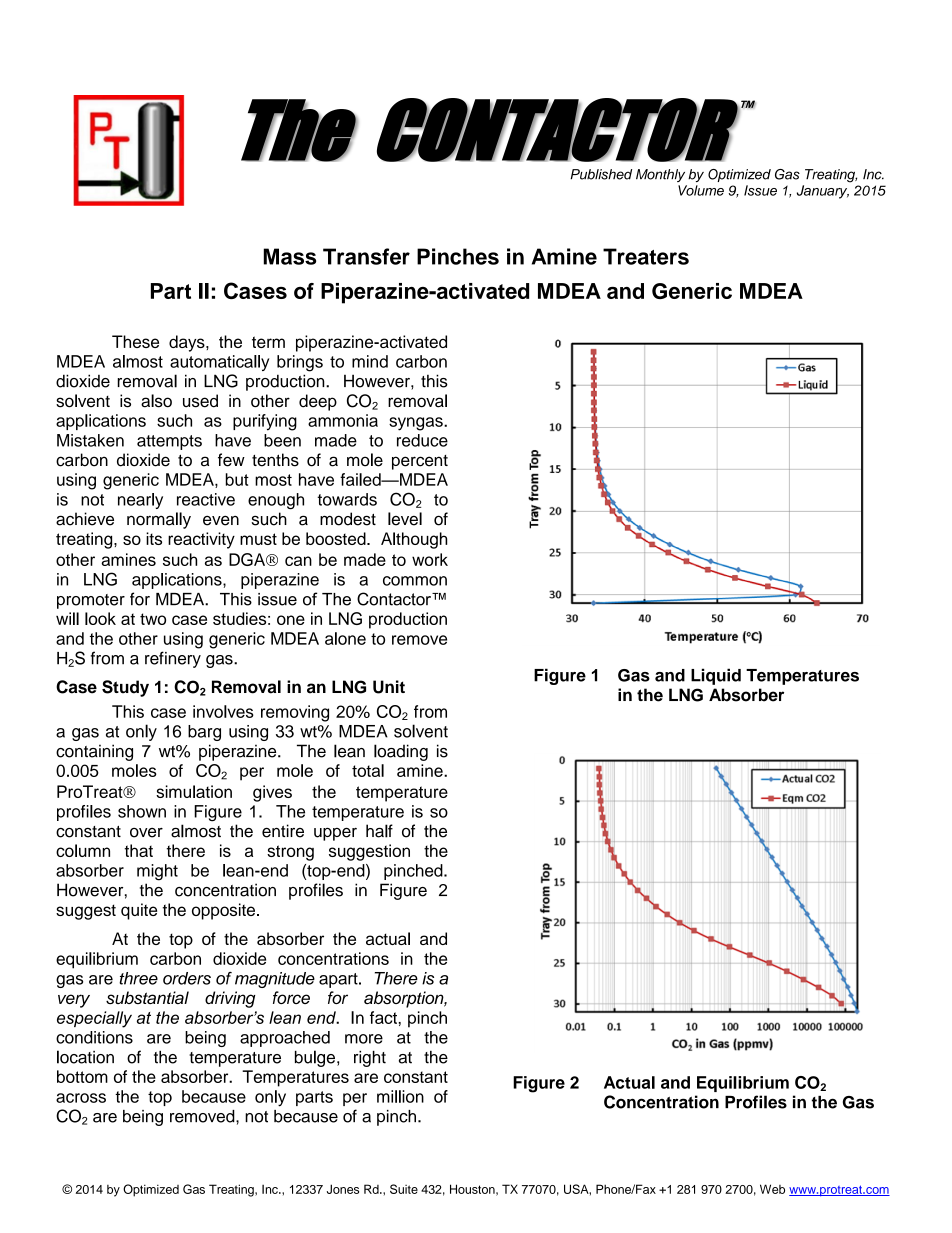 The image size is (952, 1233). What do you see at coordinates (701, 190) in the screenshot?
I see `Volume` at bounding box center [701, 190].
